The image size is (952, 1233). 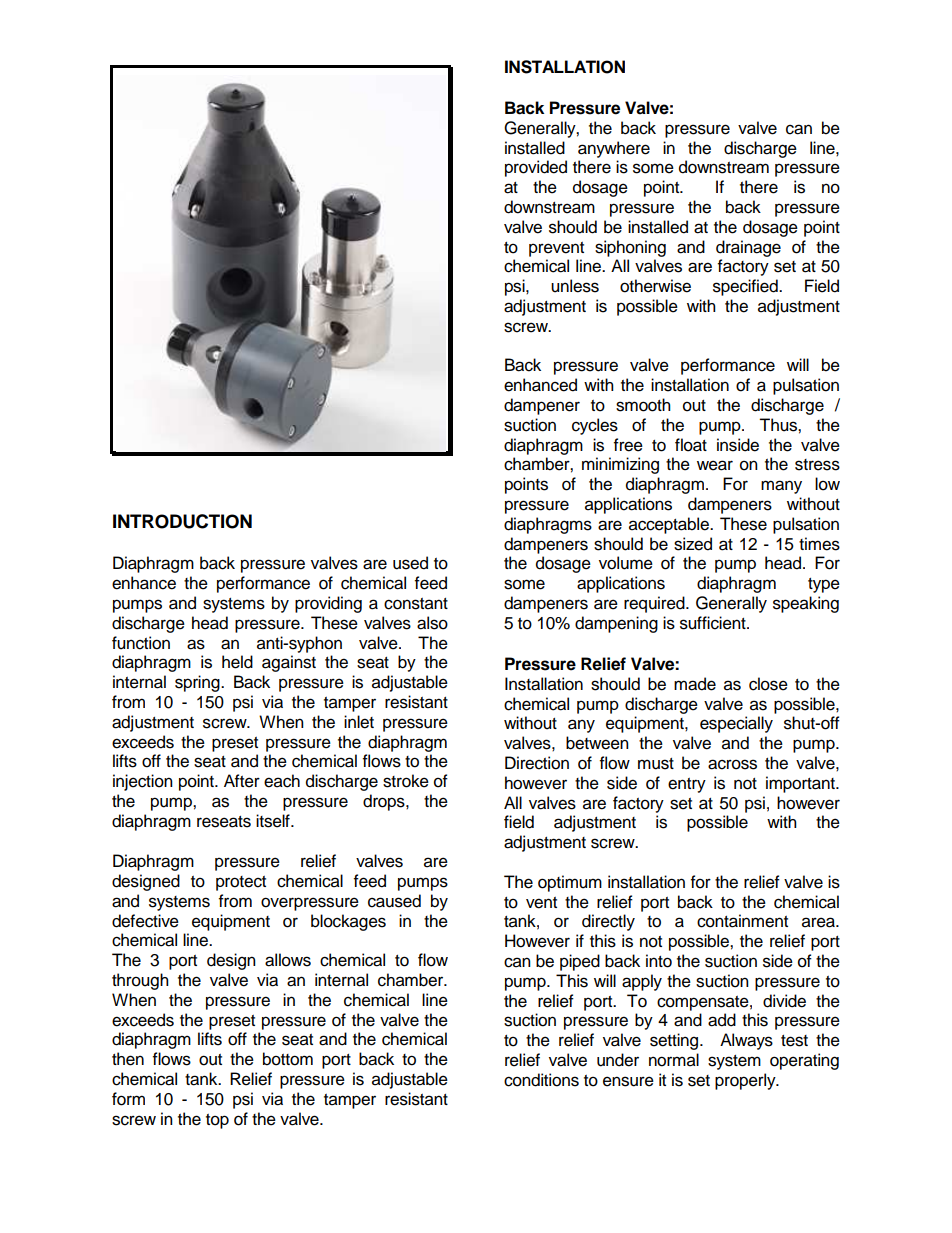 What do you see at coordinates (242, 781) in the page?
I see `After` at bounding box center [242, 781].
